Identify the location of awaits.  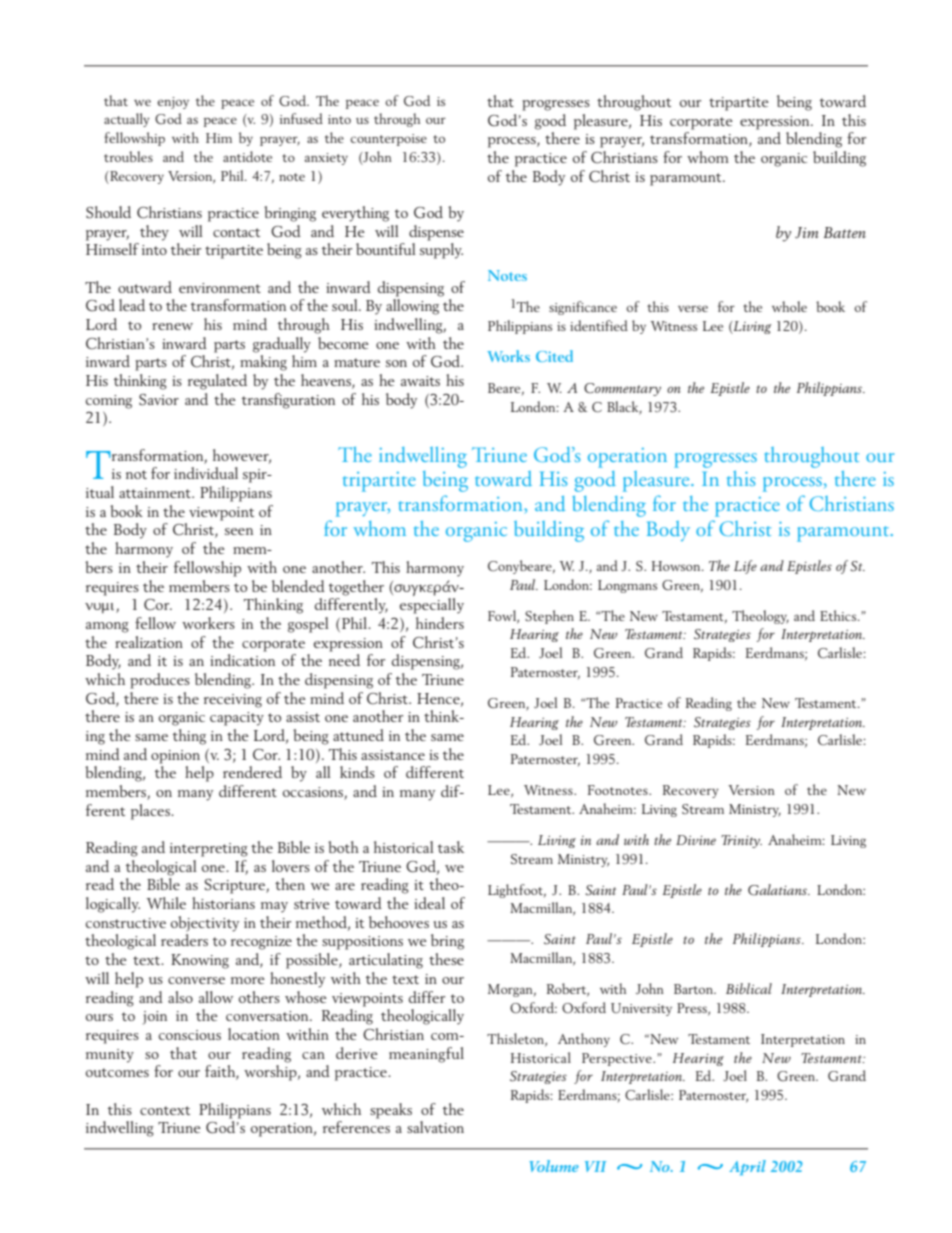
(420, 381).
